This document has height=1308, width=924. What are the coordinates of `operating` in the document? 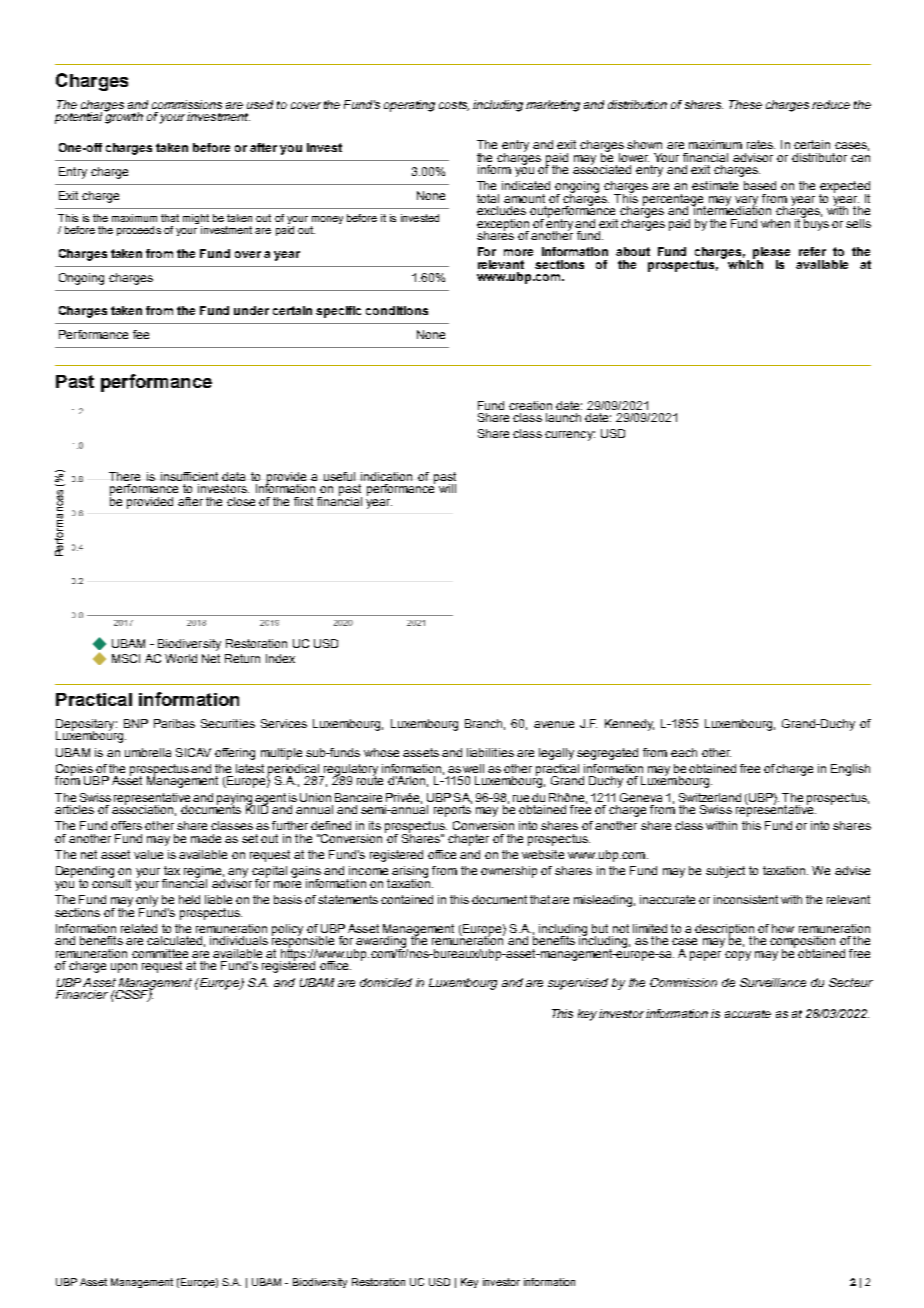 It's located at (409, 106).
